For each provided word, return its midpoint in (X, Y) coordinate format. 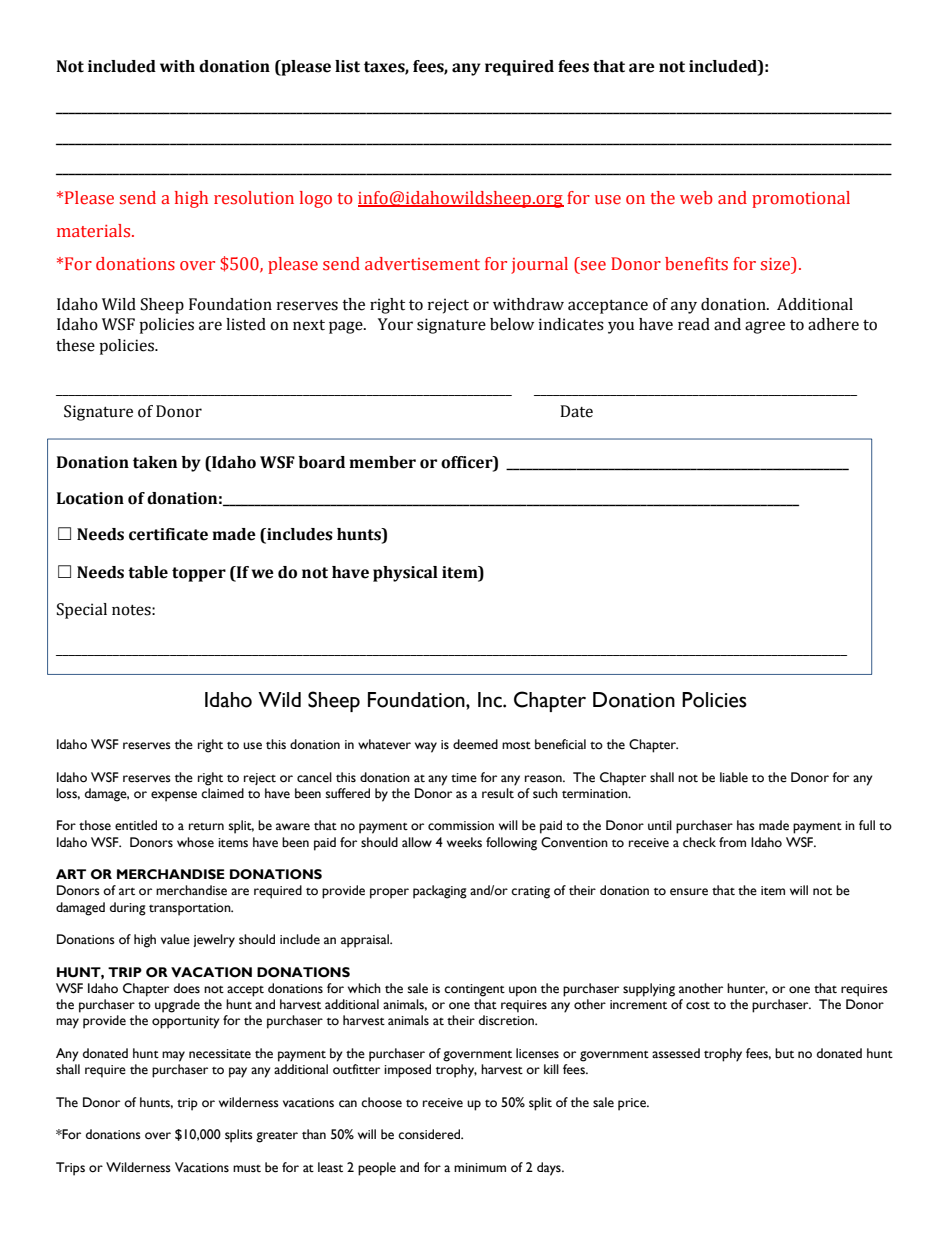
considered (430, 1134)
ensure (689, 892)
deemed (475, 744)
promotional (801, 199)
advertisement (422, 264)
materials (95, 231)
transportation (191, 909)
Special (82, 611)
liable (734, 777)
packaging (440, 892)
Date (576, 411)
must (247, 1169)
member (382, 462)
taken (155, 462)
